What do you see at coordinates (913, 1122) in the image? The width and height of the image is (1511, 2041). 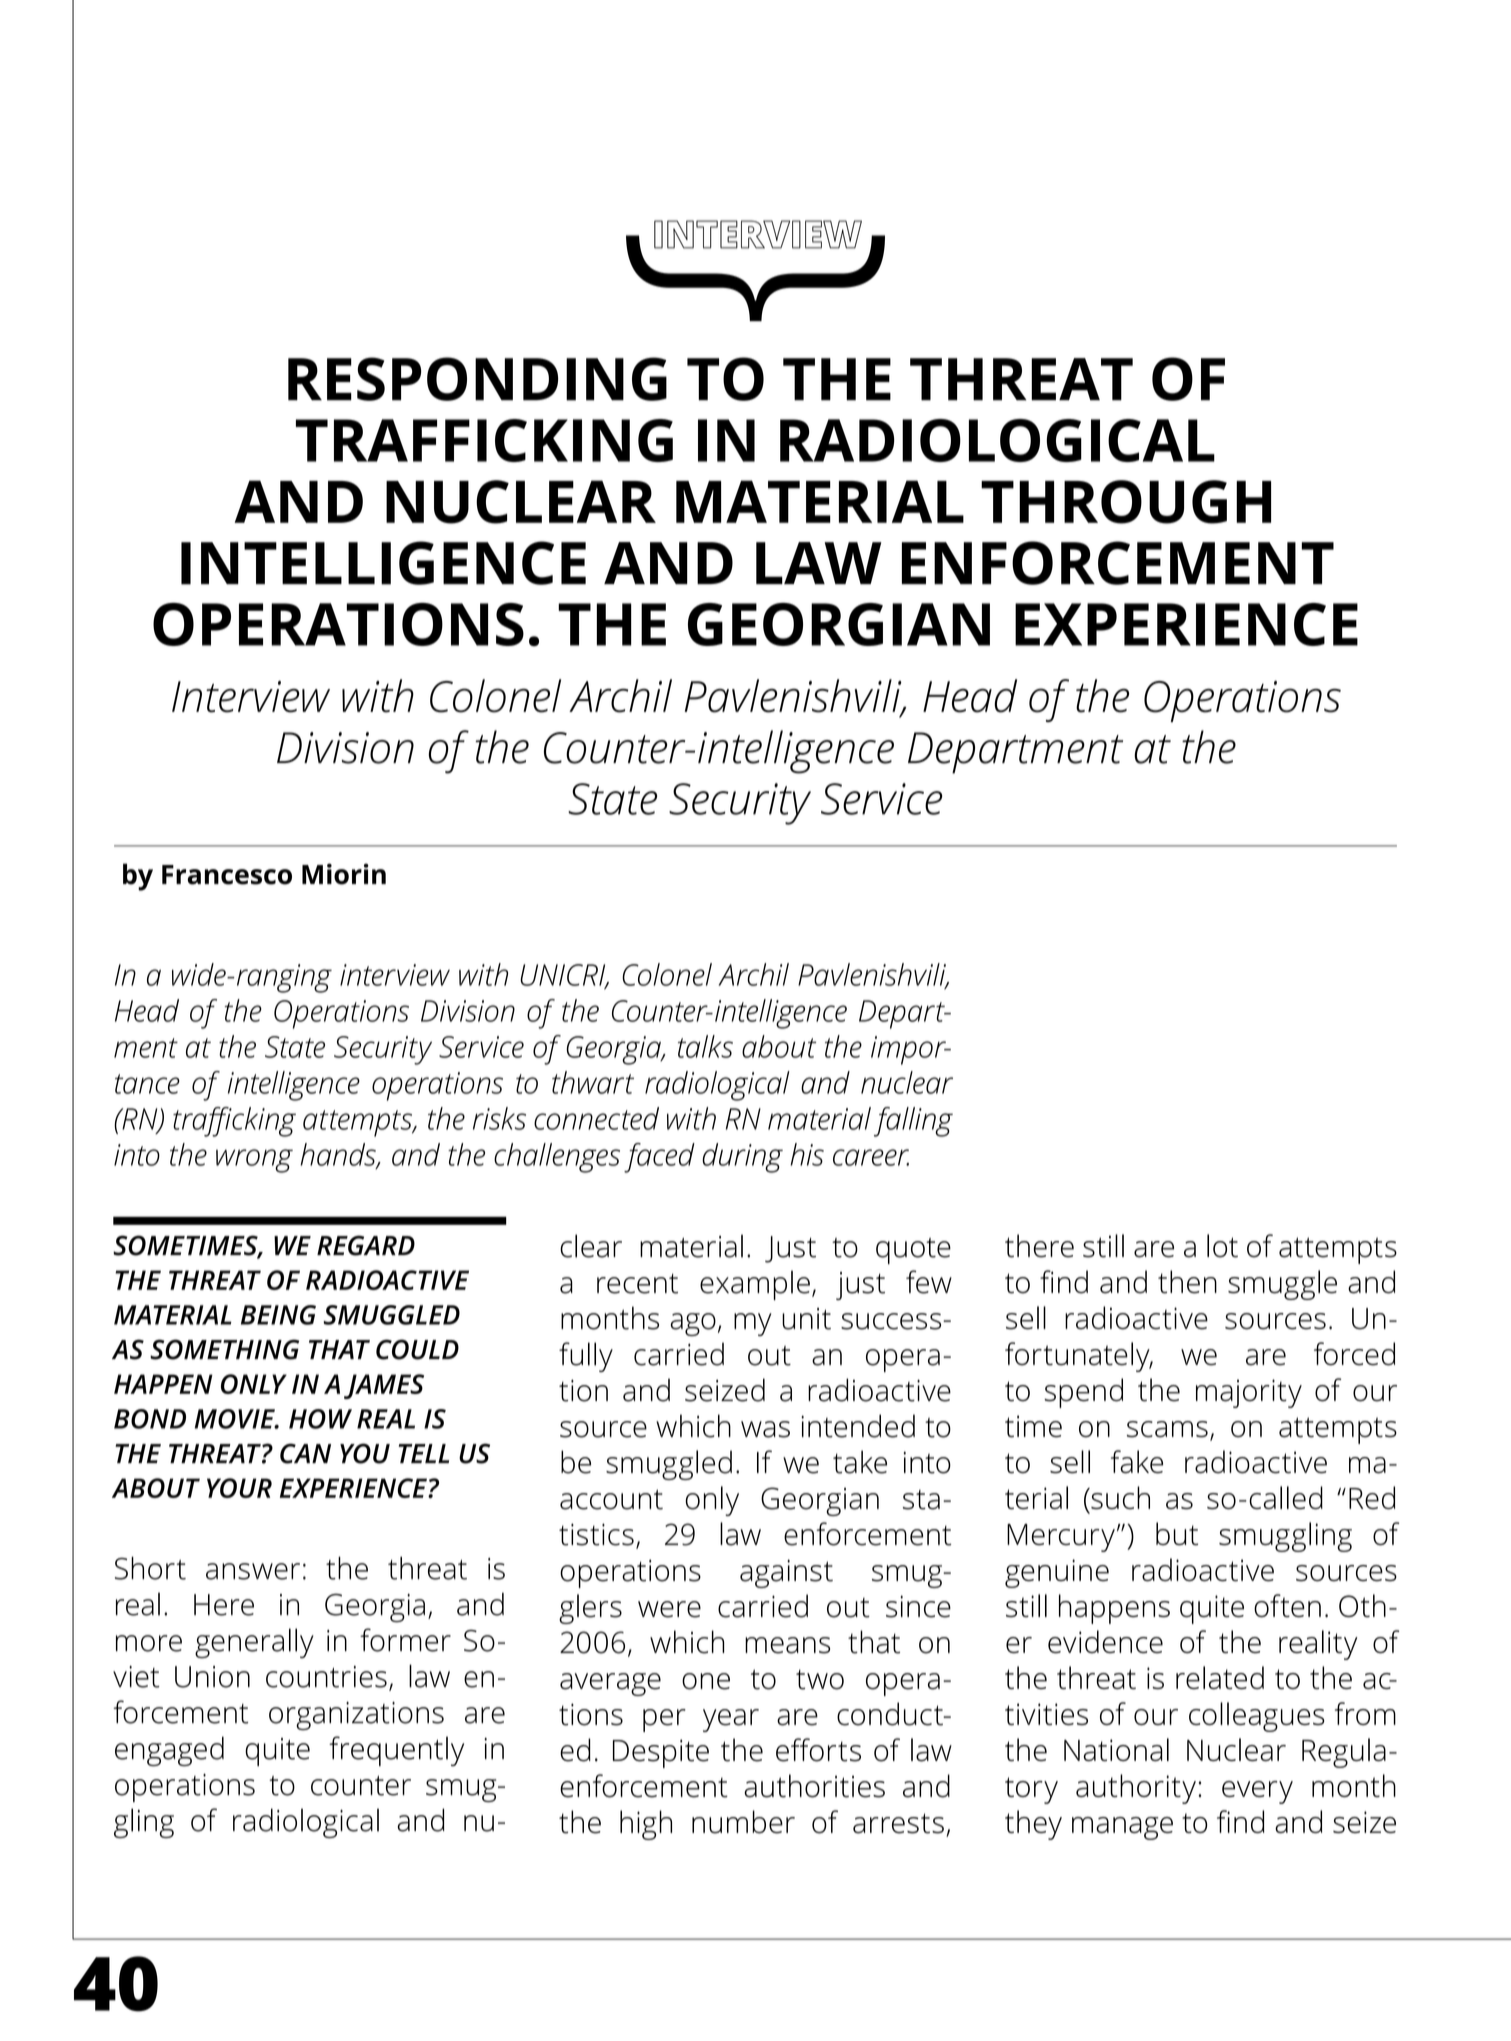 I see `falling` at bounding box center [913, 1122].
